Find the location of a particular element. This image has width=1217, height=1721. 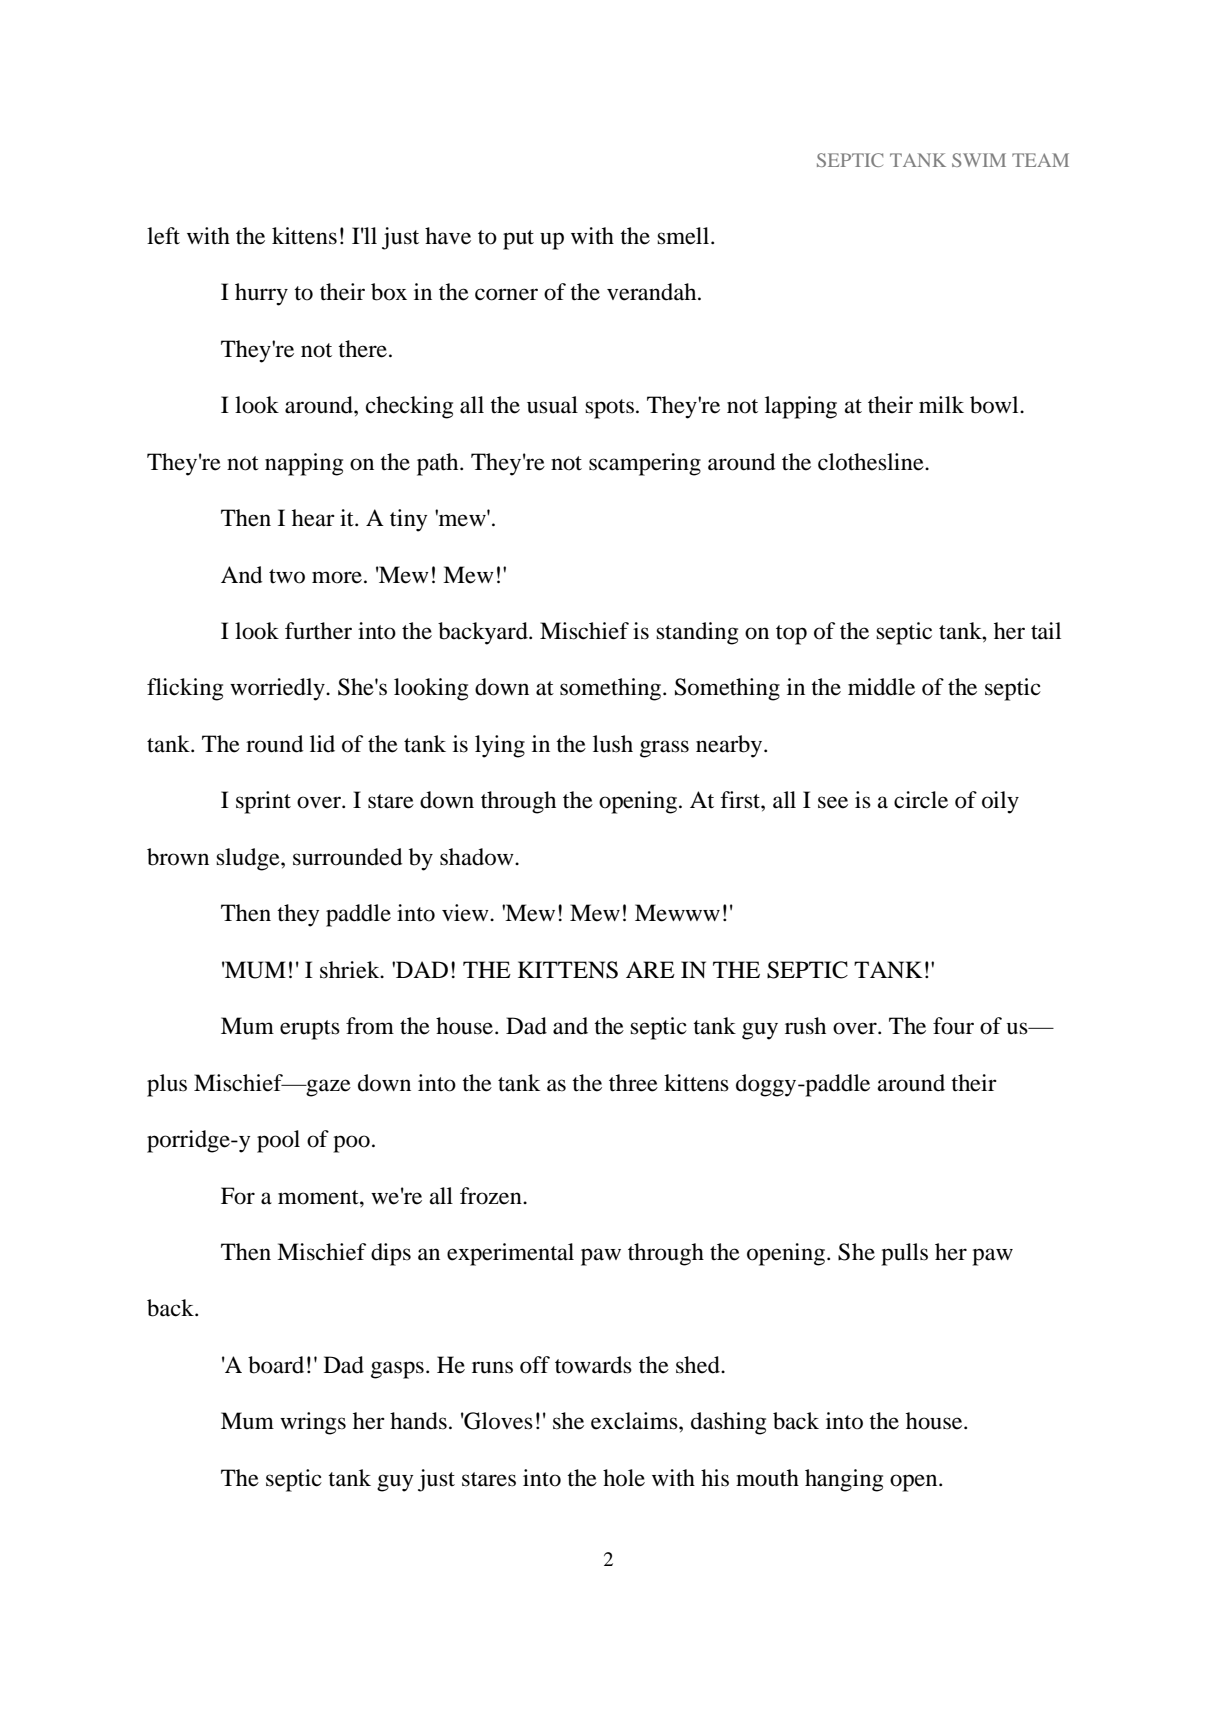

smell is located at coordinates (684, 236).
